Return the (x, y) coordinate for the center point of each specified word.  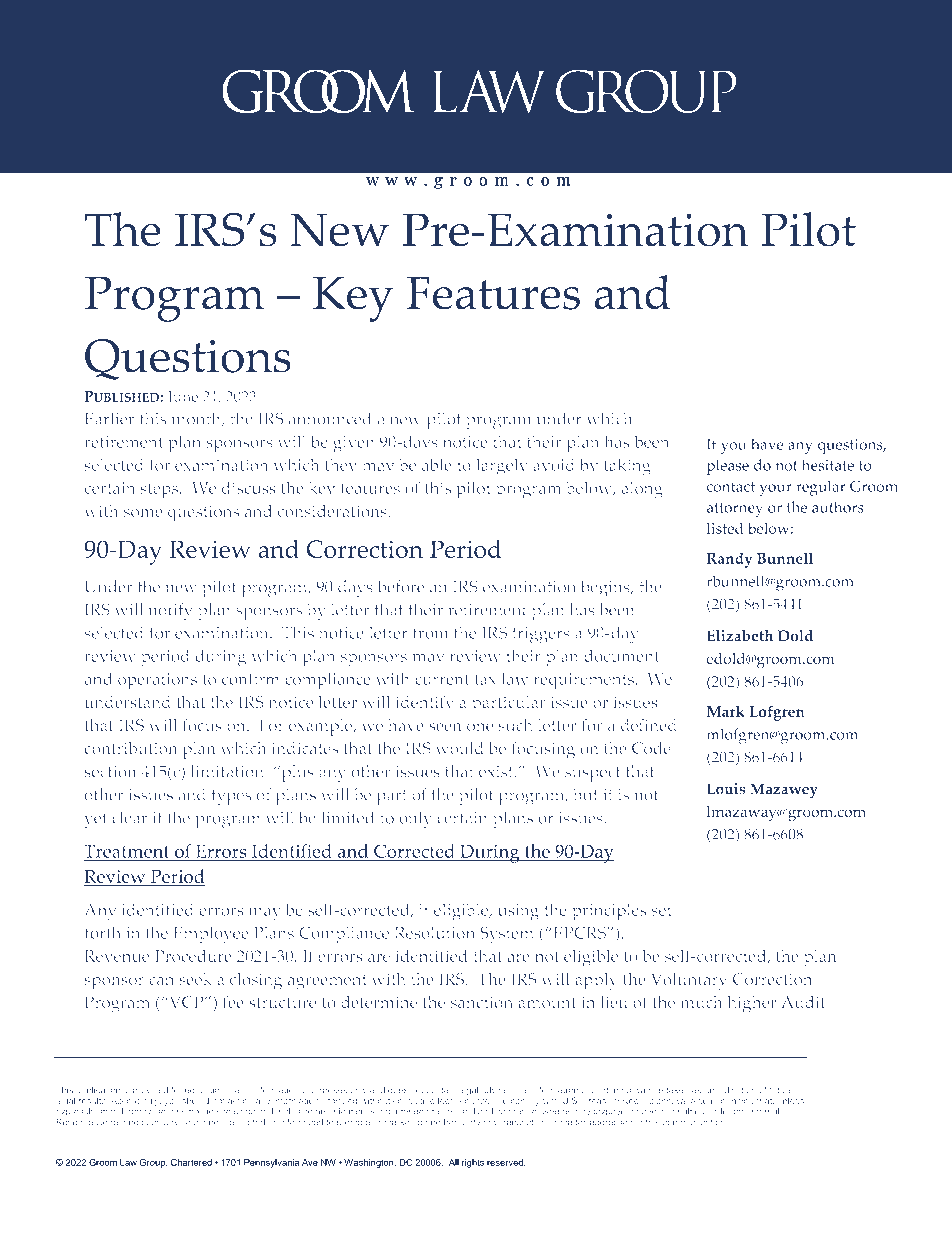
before (401, 586)
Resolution (435, 932)
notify (170, 611)
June (183, 398)
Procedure (193, 956)
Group (153, 1163)
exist (497, 772)
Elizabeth (740, 636)
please (728, 467)
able (437, 465)
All (454, 1162)
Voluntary (689, 981)
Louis (726, 789)
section (110, 772)
